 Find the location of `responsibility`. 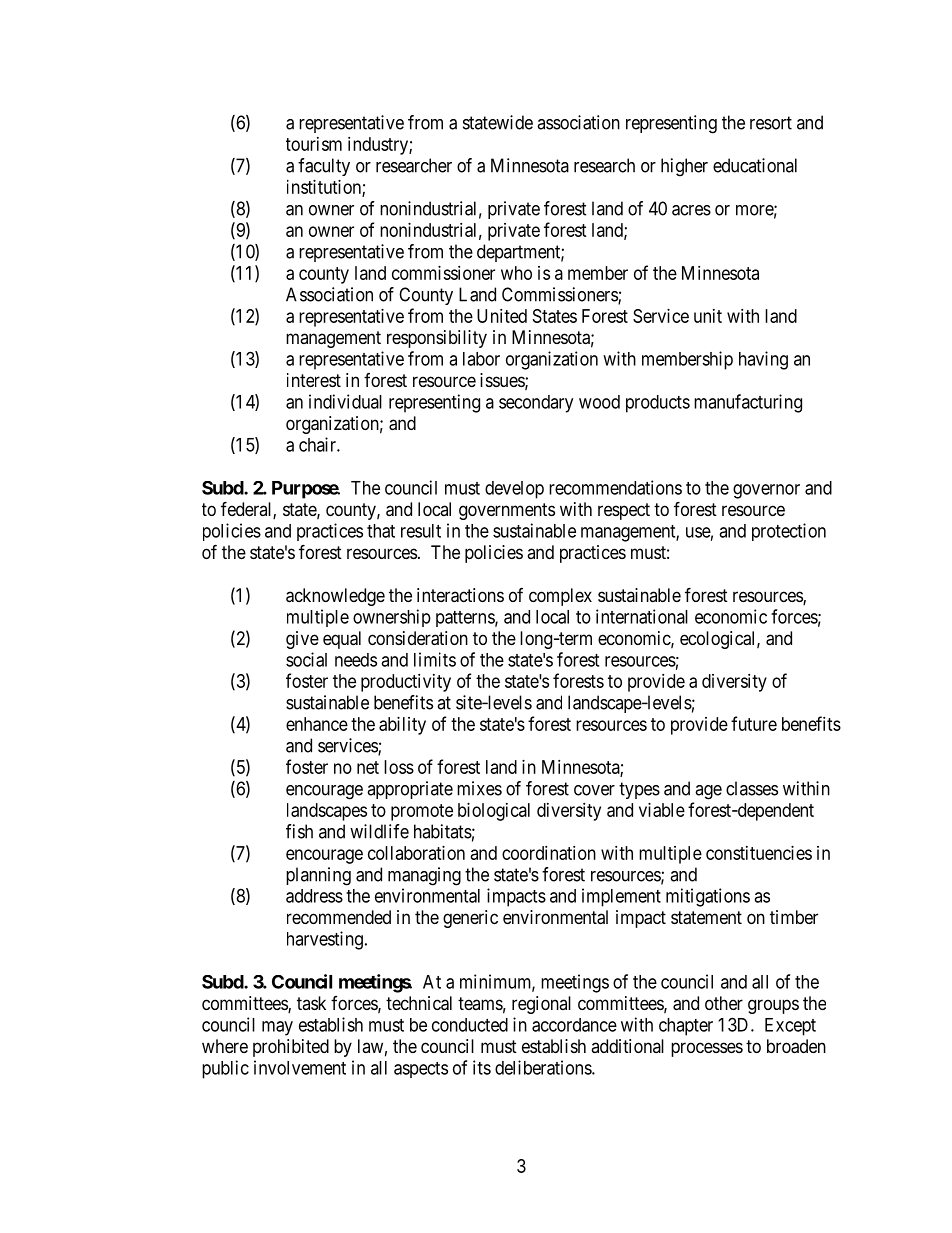

responsibility is located at coordinates (437, 339).
